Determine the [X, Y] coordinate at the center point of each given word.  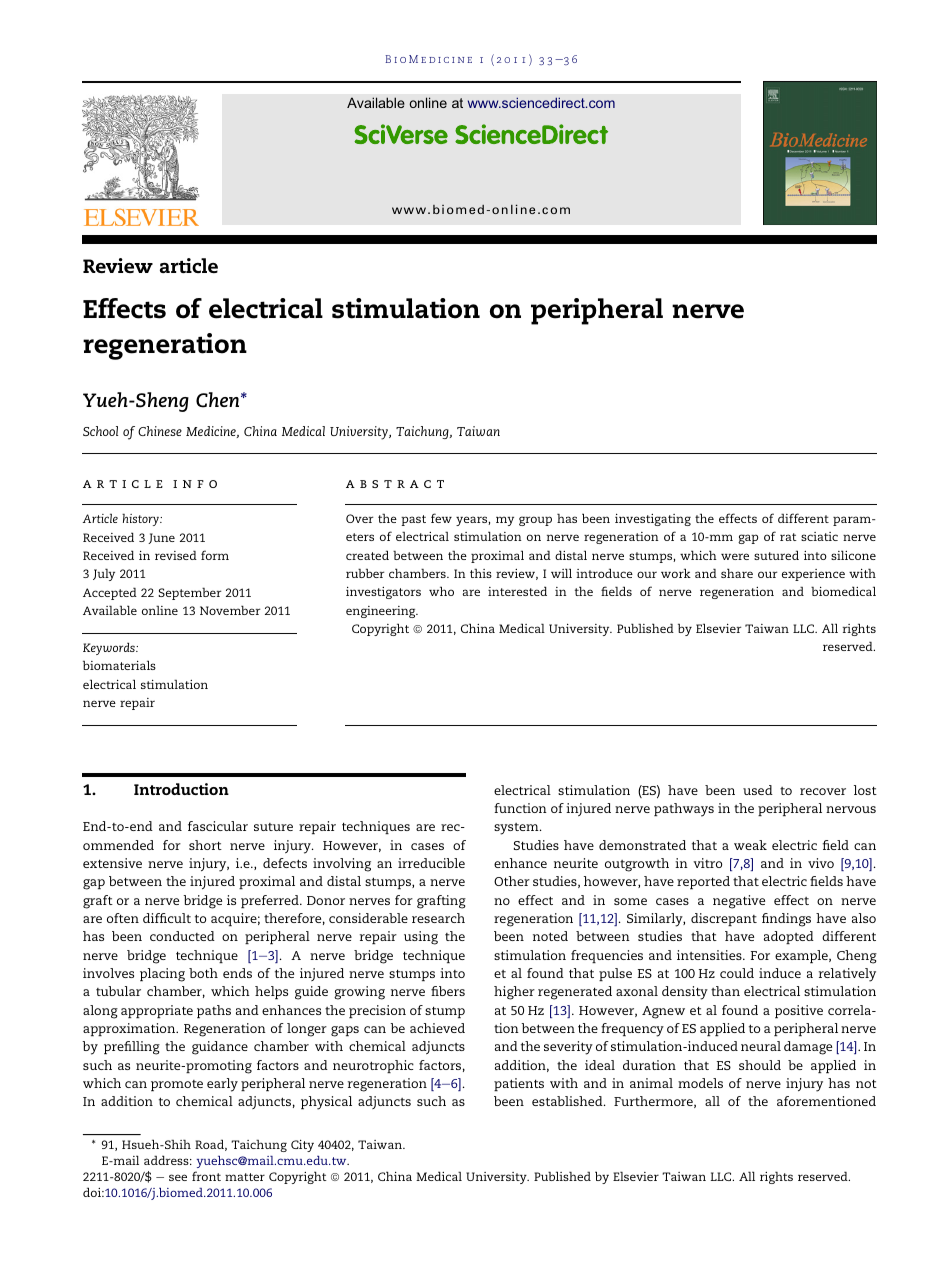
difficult [167, 918]
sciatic [819, 536]
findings [786, 920]
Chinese [160, 431]
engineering [382, 612]
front [206, 1176]
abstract [395, 484]
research [438, 918]
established [568, 1101]
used [758, 790]
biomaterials [119, 665]
